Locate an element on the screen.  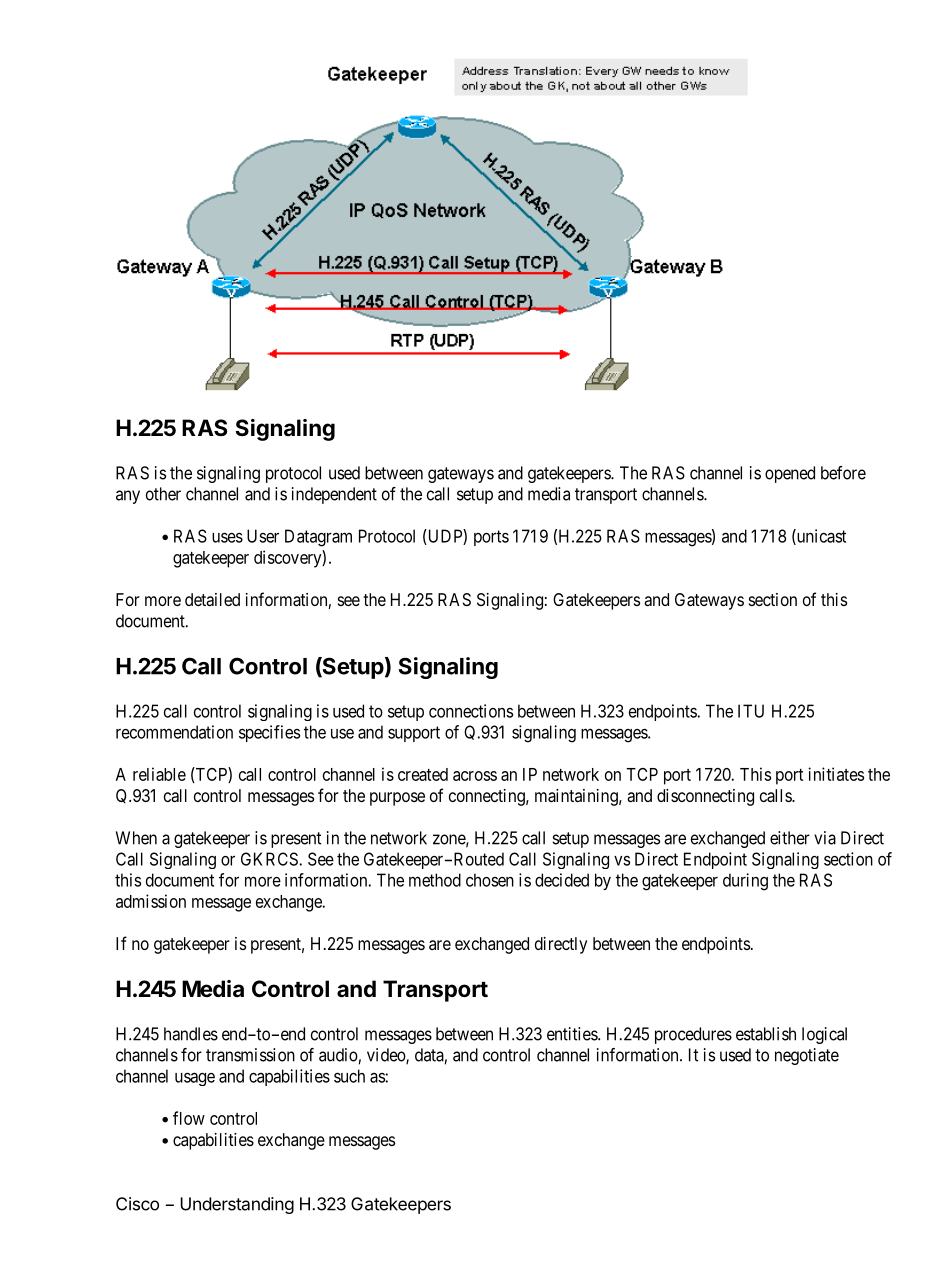
Understanding is located at coordinates (237, 1205).
